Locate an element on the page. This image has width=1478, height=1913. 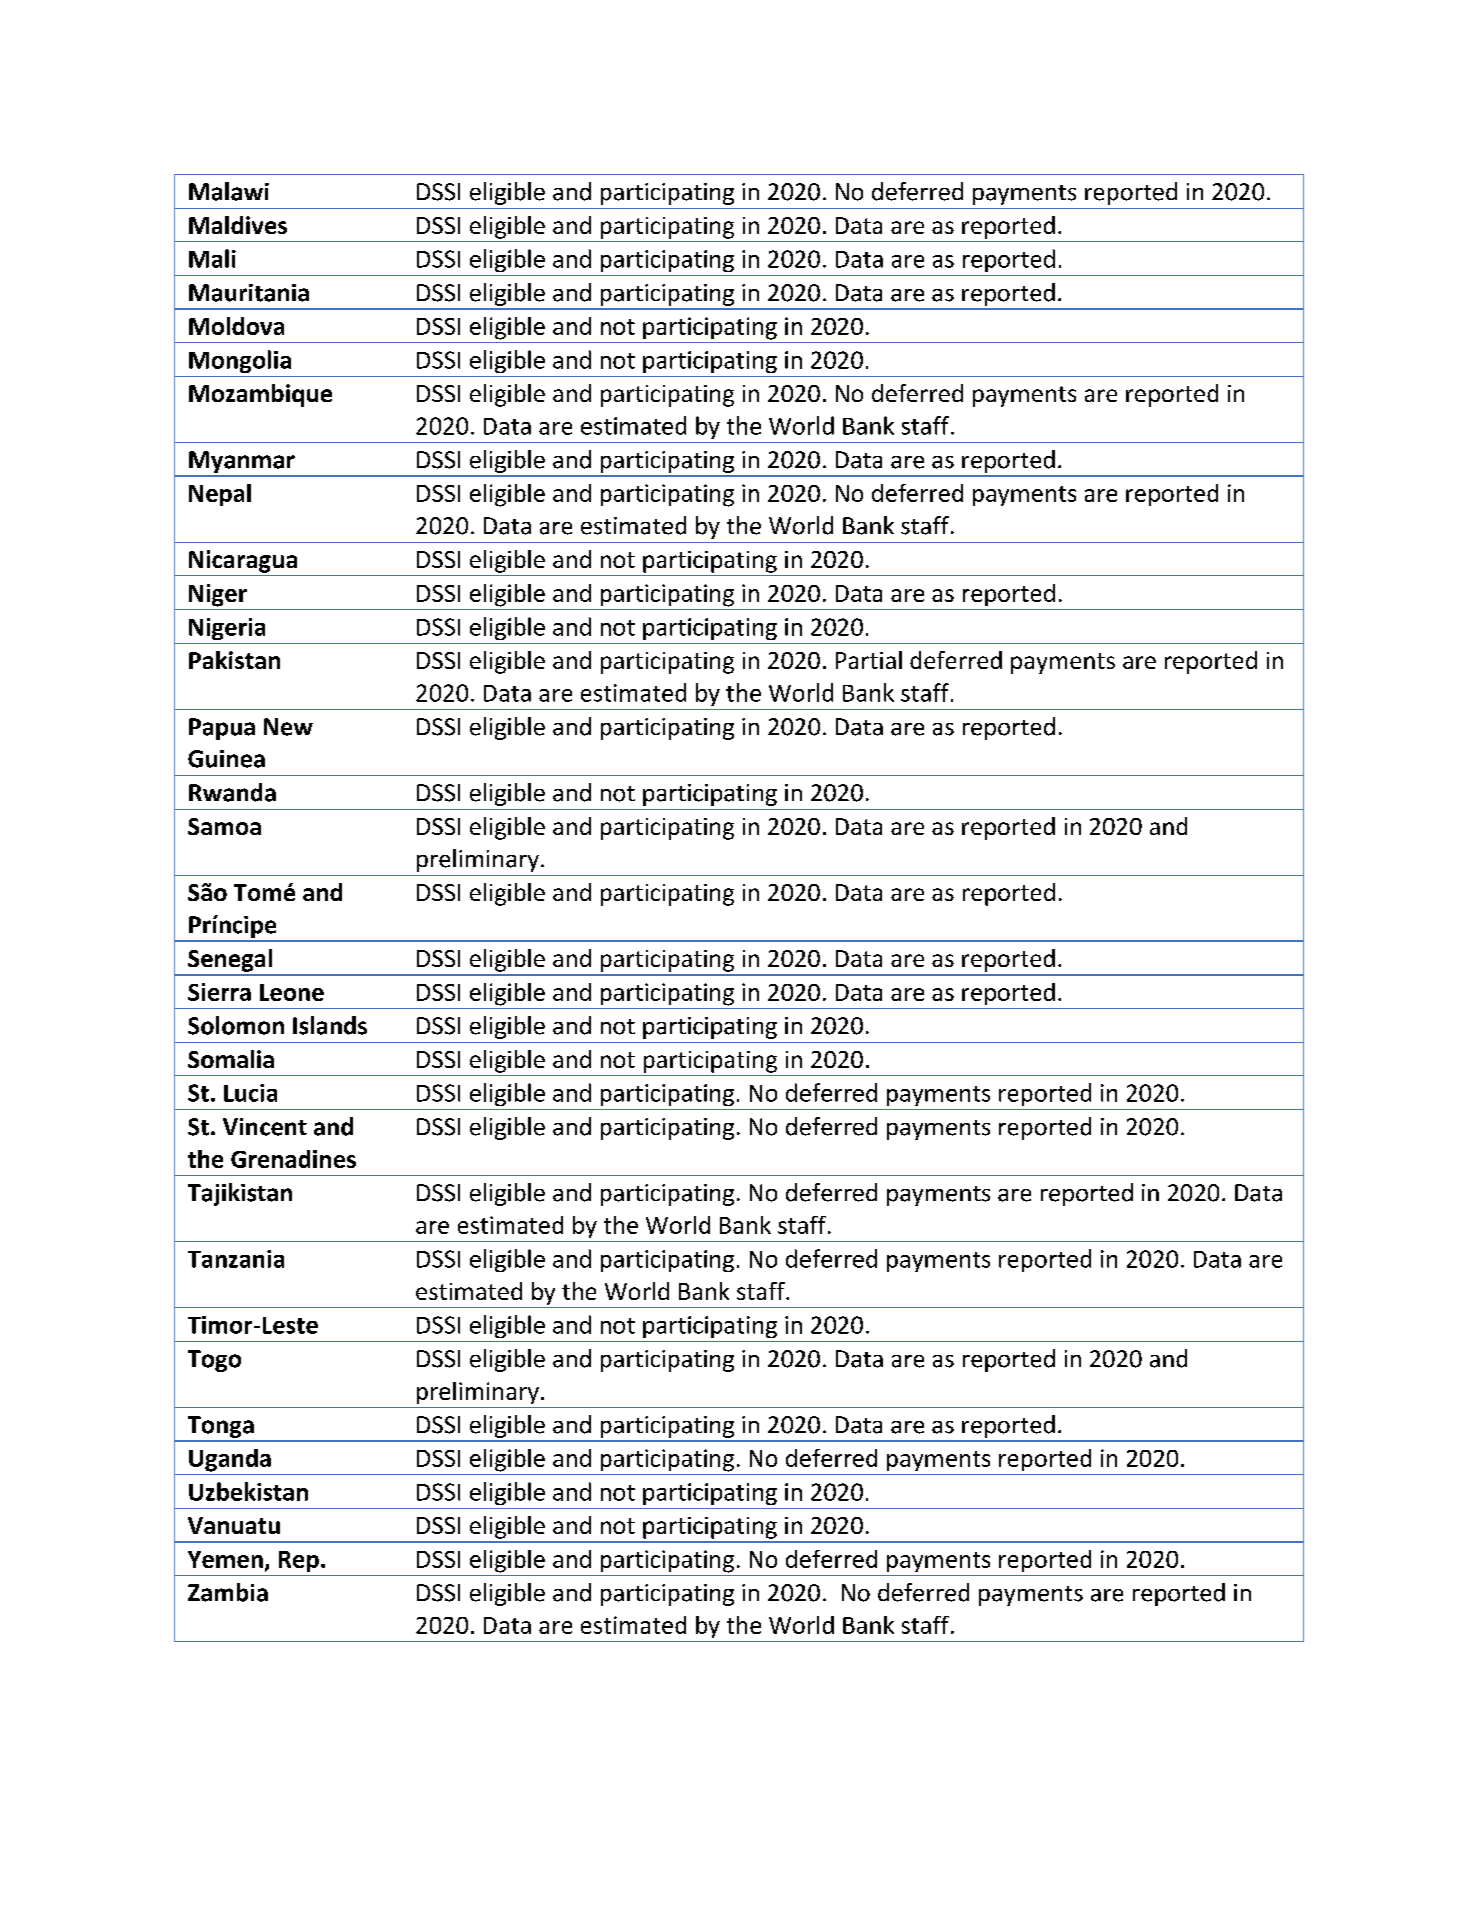
Zambia is located at coordinates (228, 1592).
